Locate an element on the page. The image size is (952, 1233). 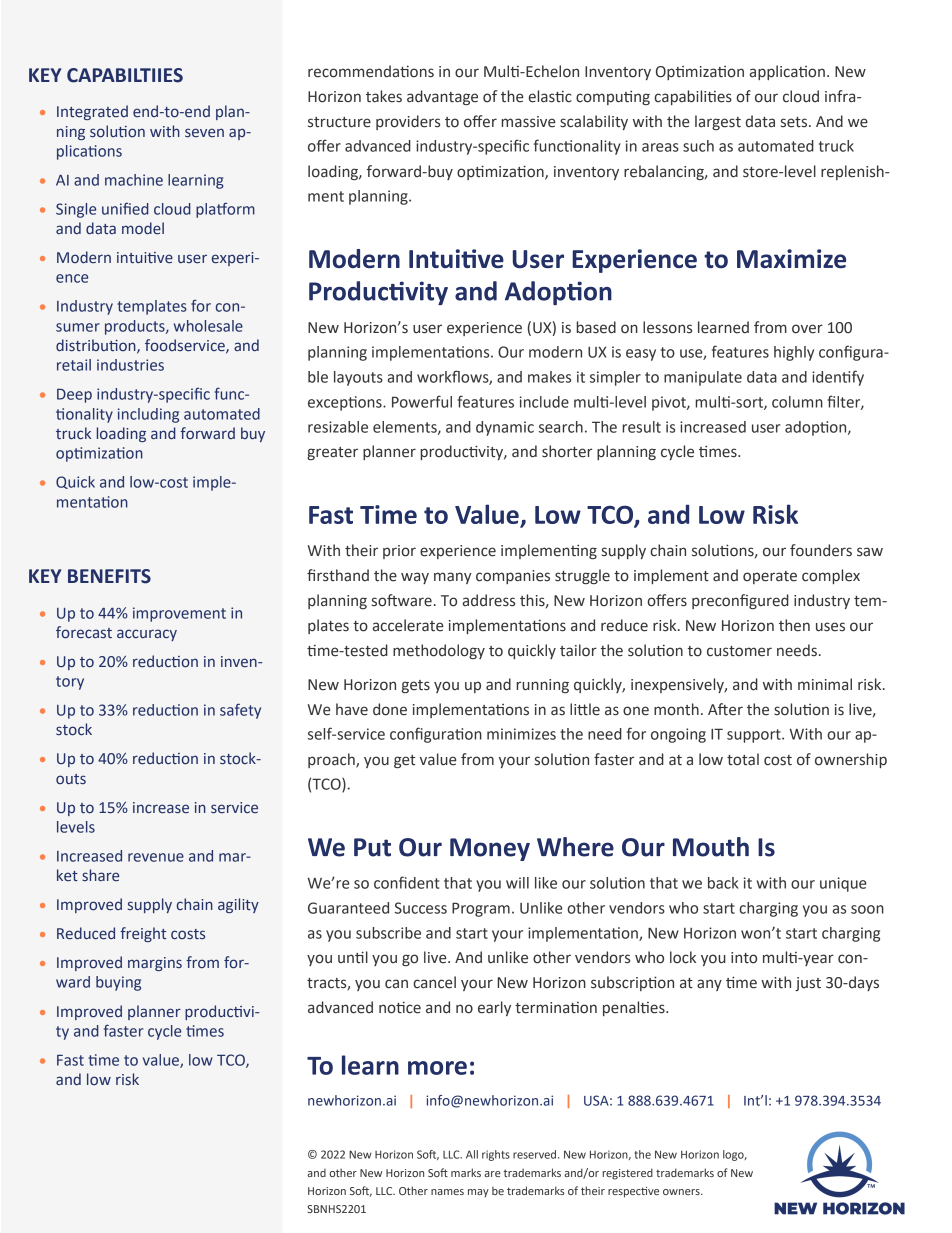
dynamic is located at coordinates (505, 428).
